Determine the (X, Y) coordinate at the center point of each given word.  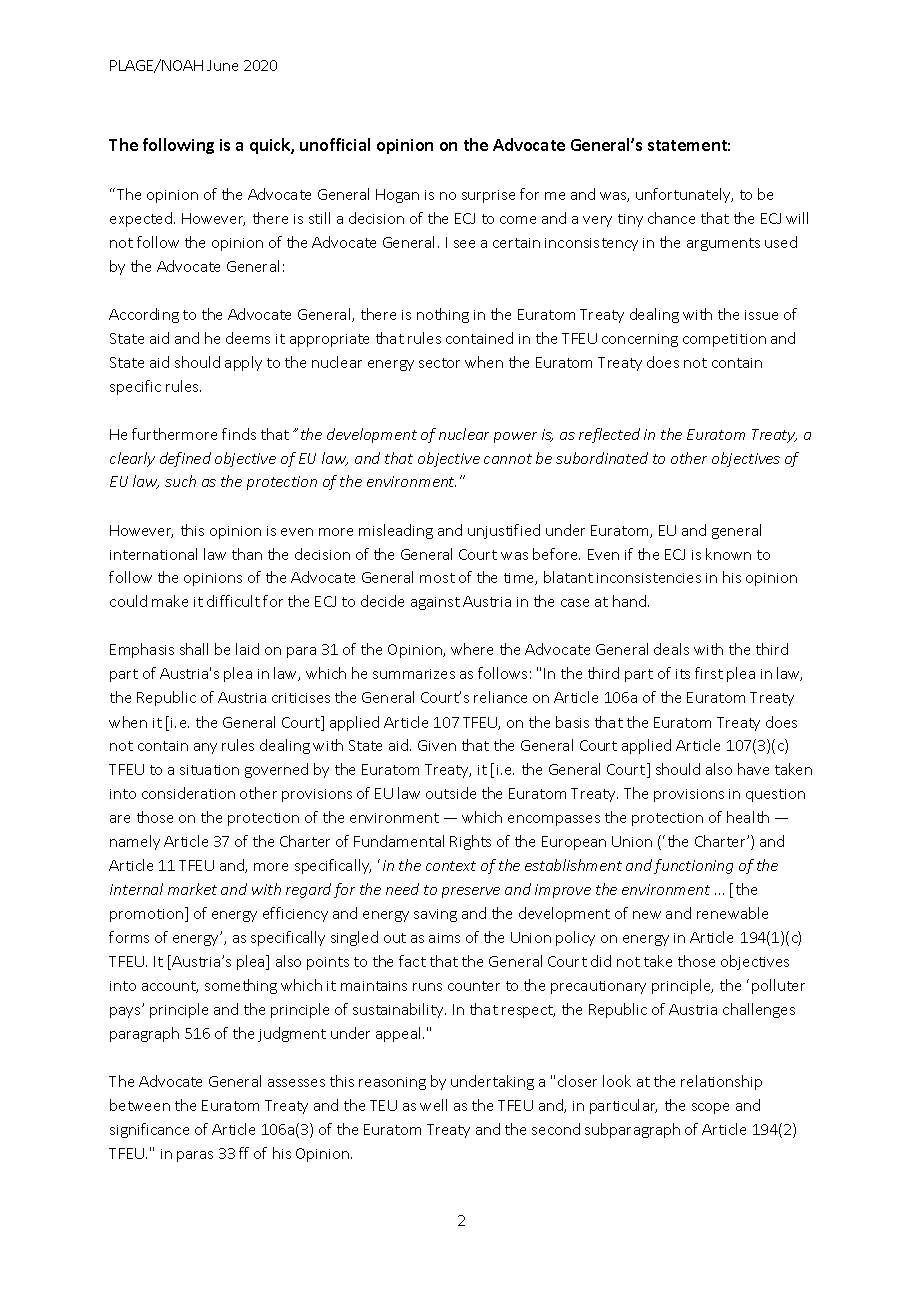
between (140, 1105)
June (222, 65)
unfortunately (684, 195)
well (433, 1105)
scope (710, 1108)
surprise (488, 196)
